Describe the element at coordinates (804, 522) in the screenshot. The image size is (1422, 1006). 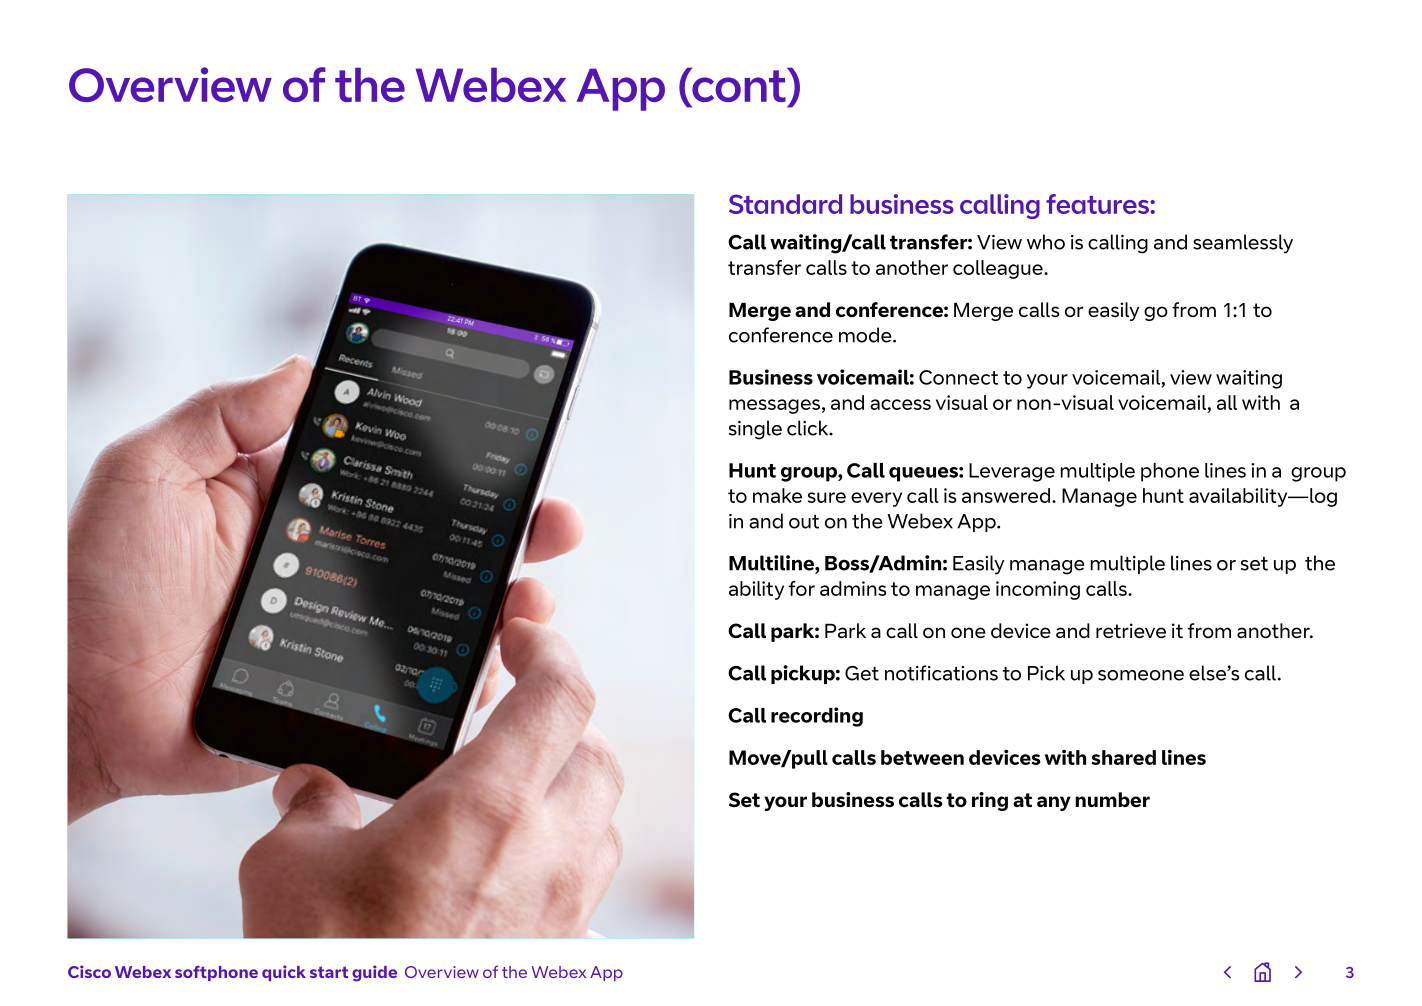
I see `out` at that location.
